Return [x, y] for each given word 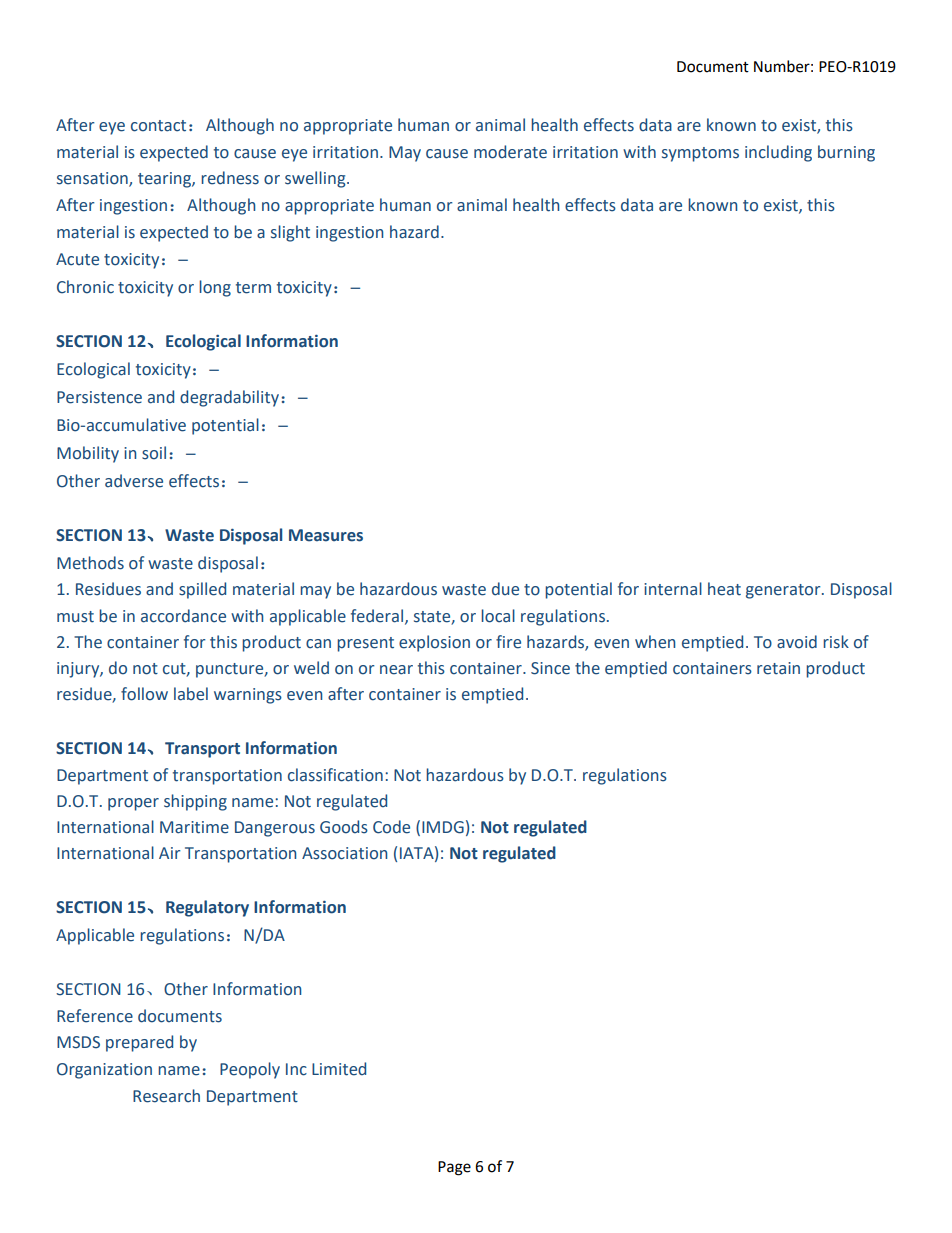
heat [724, 589]
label [191, 694]
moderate [510, 152]
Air [169, 853]
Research [166, 1096]
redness [230, 178]
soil [154, 453]
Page [454, 1168]
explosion [434, 643]
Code [391, 827]
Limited [339, 1069]
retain [778, 668]
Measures [326, 535]
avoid [797, 642]
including [778, 153]
